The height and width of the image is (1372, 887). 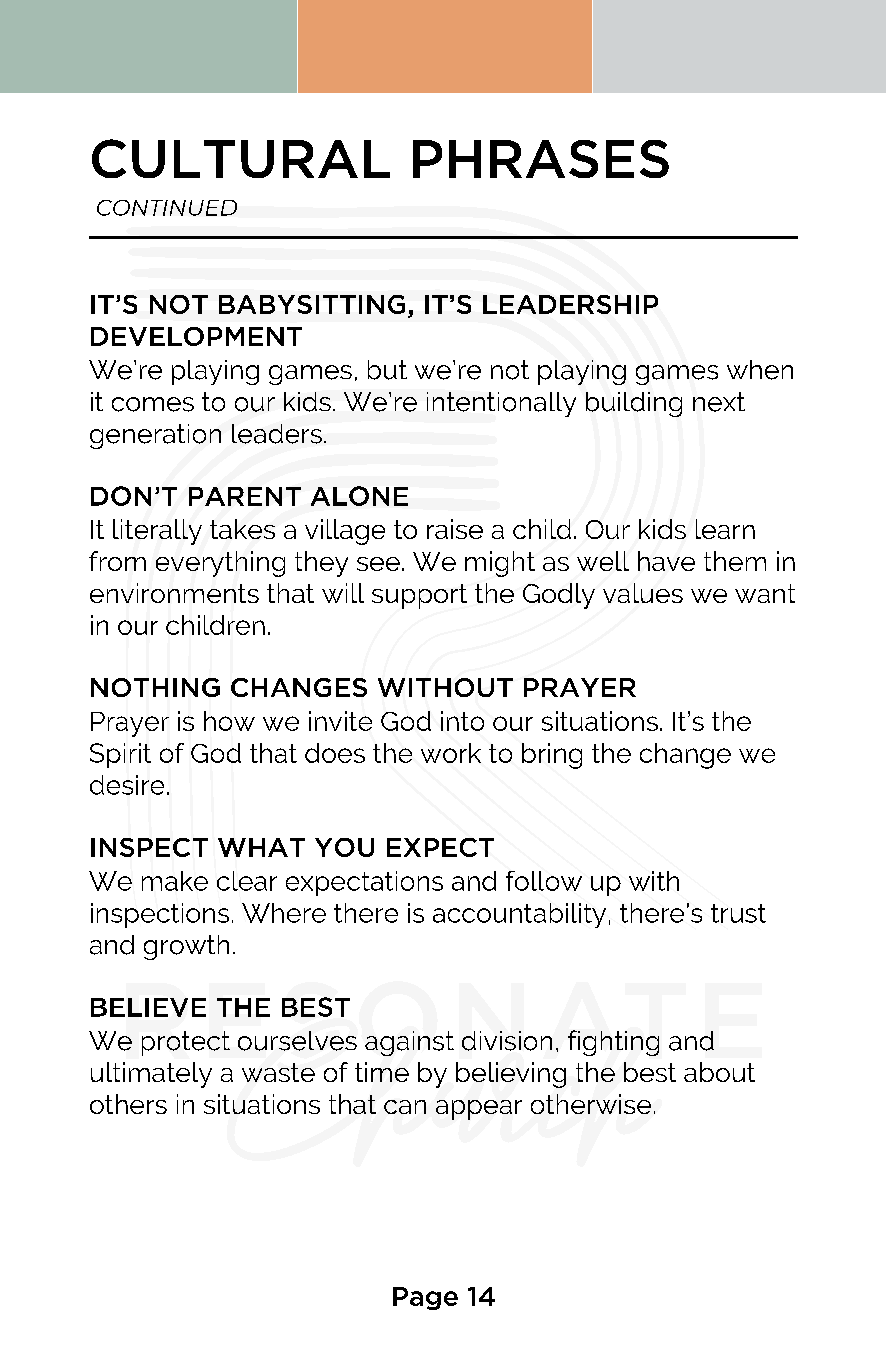 I want to click on bring, so click(x=552, y=756).
